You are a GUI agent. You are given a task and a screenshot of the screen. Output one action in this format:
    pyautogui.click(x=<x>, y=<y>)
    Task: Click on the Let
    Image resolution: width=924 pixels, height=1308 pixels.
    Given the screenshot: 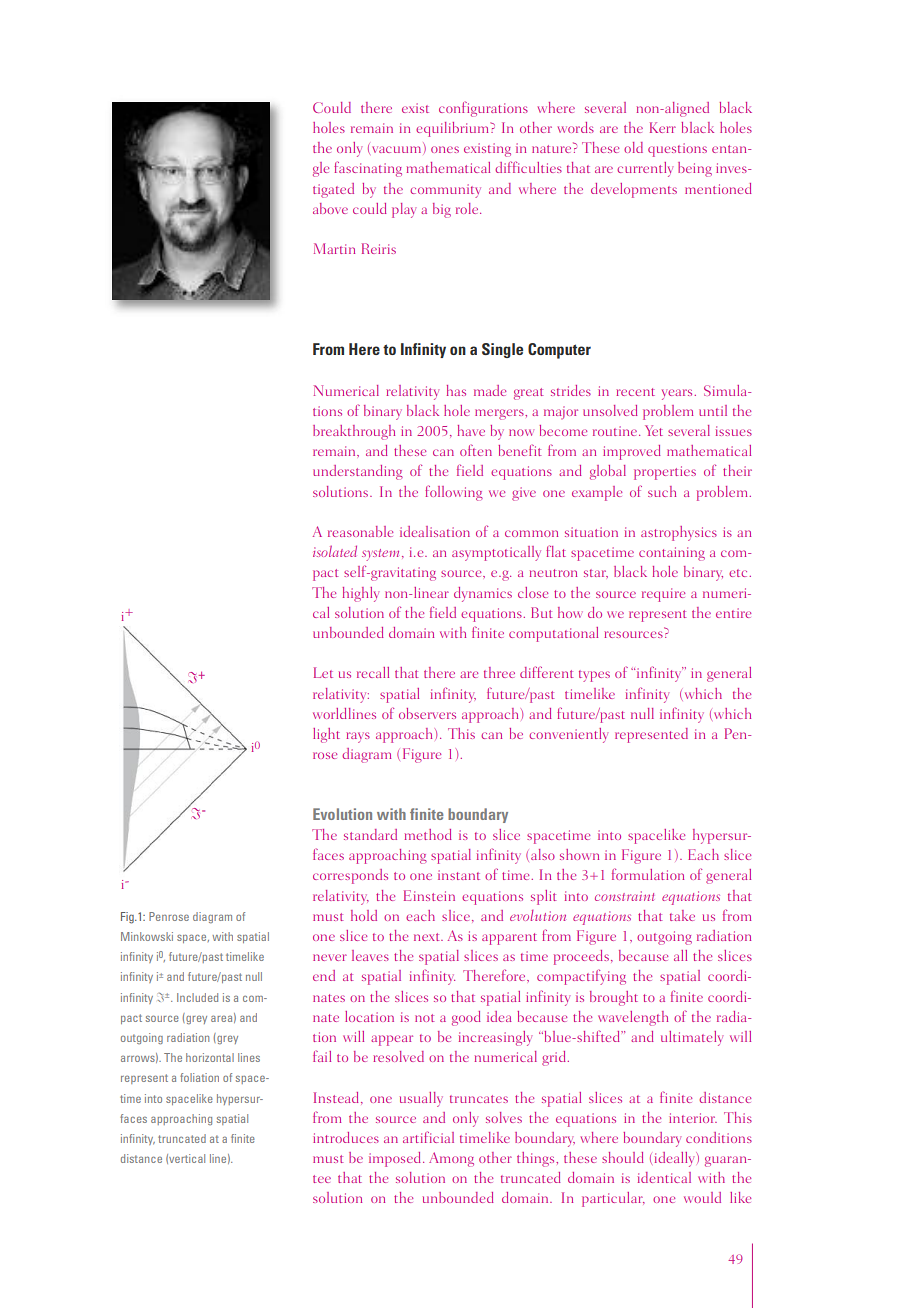 What is the action you would take?
    pyautogui.click(x=323, y=672)
